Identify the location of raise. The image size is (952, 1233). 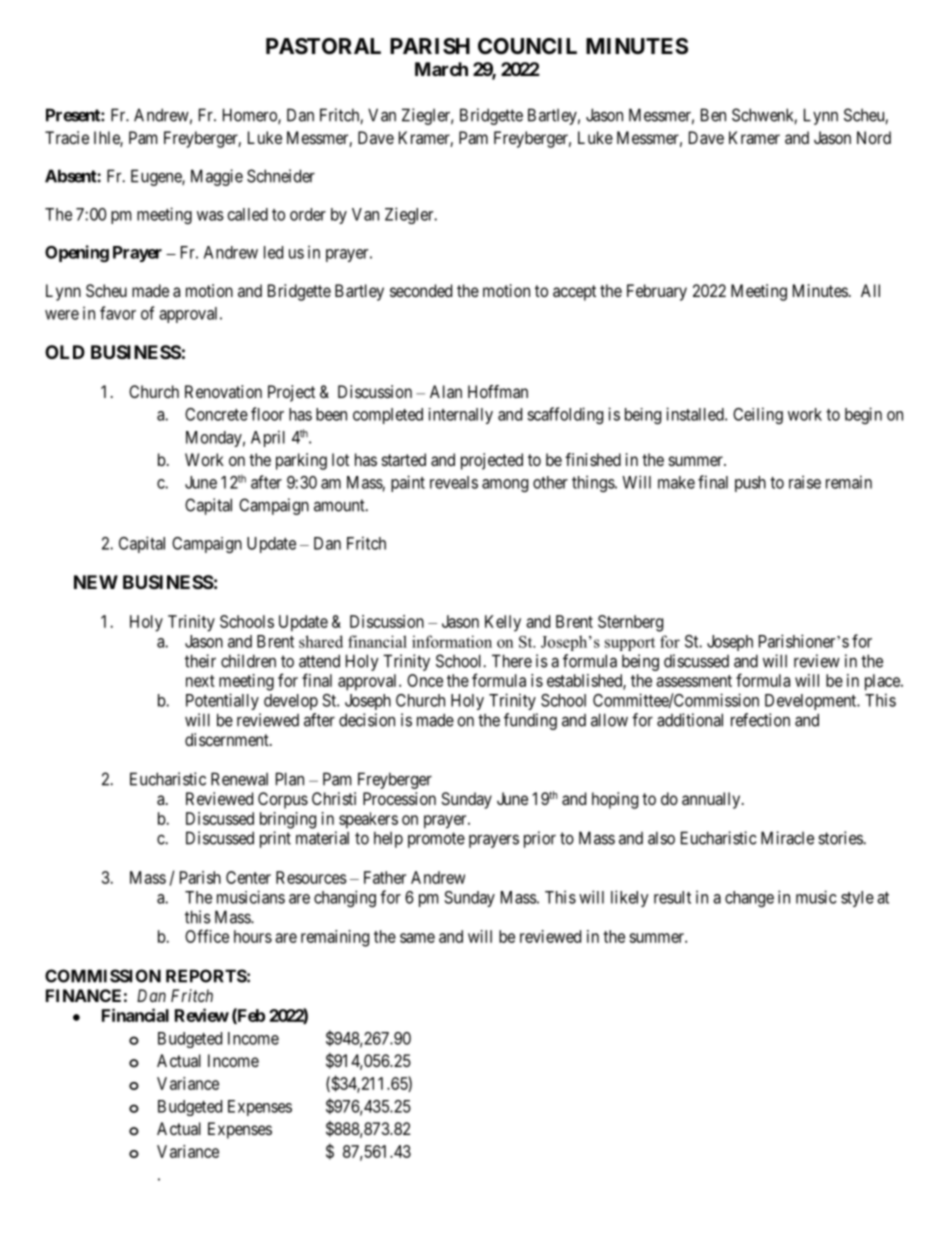
(805, 482).
